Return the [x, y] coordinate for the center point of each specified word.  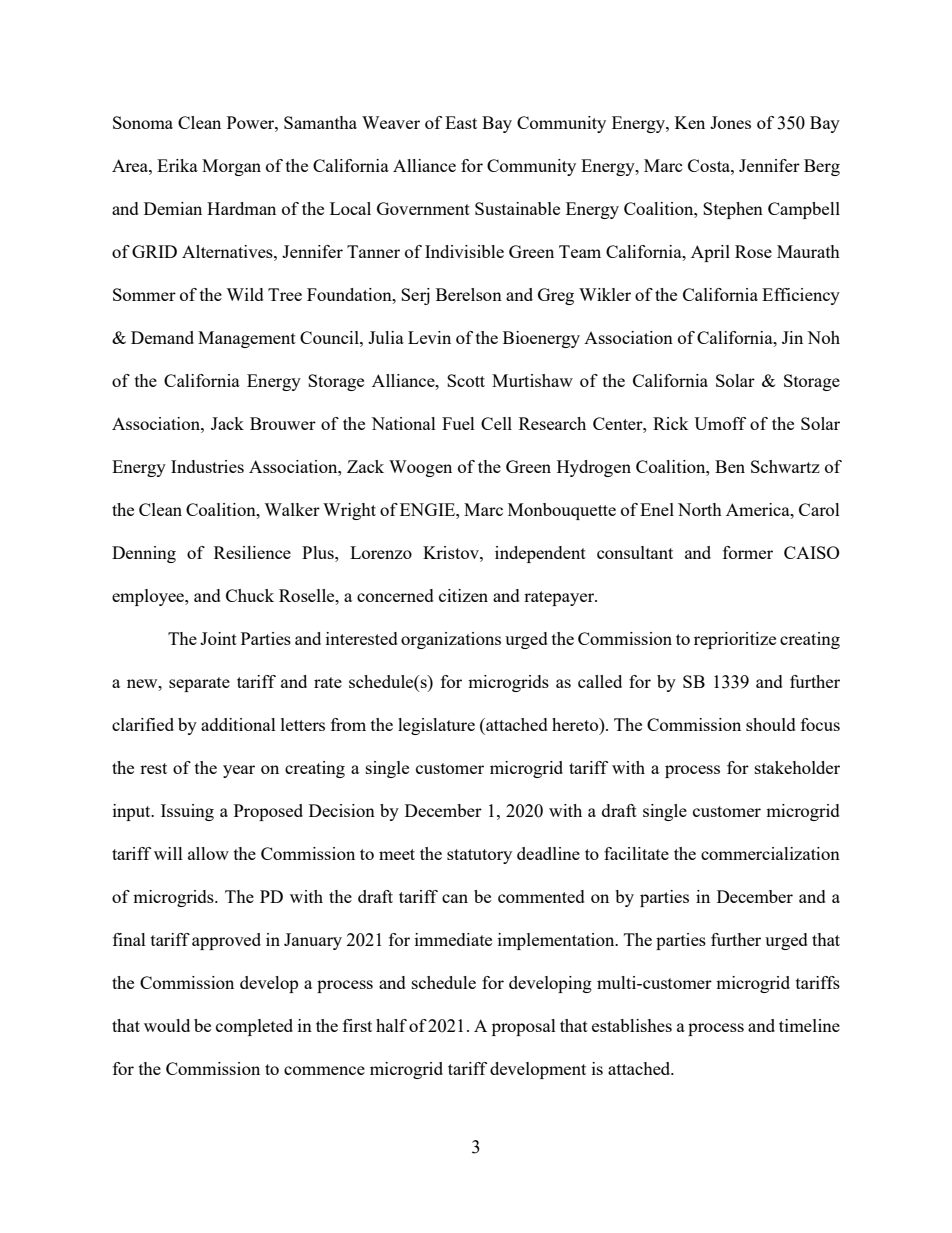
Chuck [250, 595]
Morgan [231, 167]
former [748, 552]
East [461, 122]
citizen [463, 595]
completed [254, 1027]
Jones [730, 122]
